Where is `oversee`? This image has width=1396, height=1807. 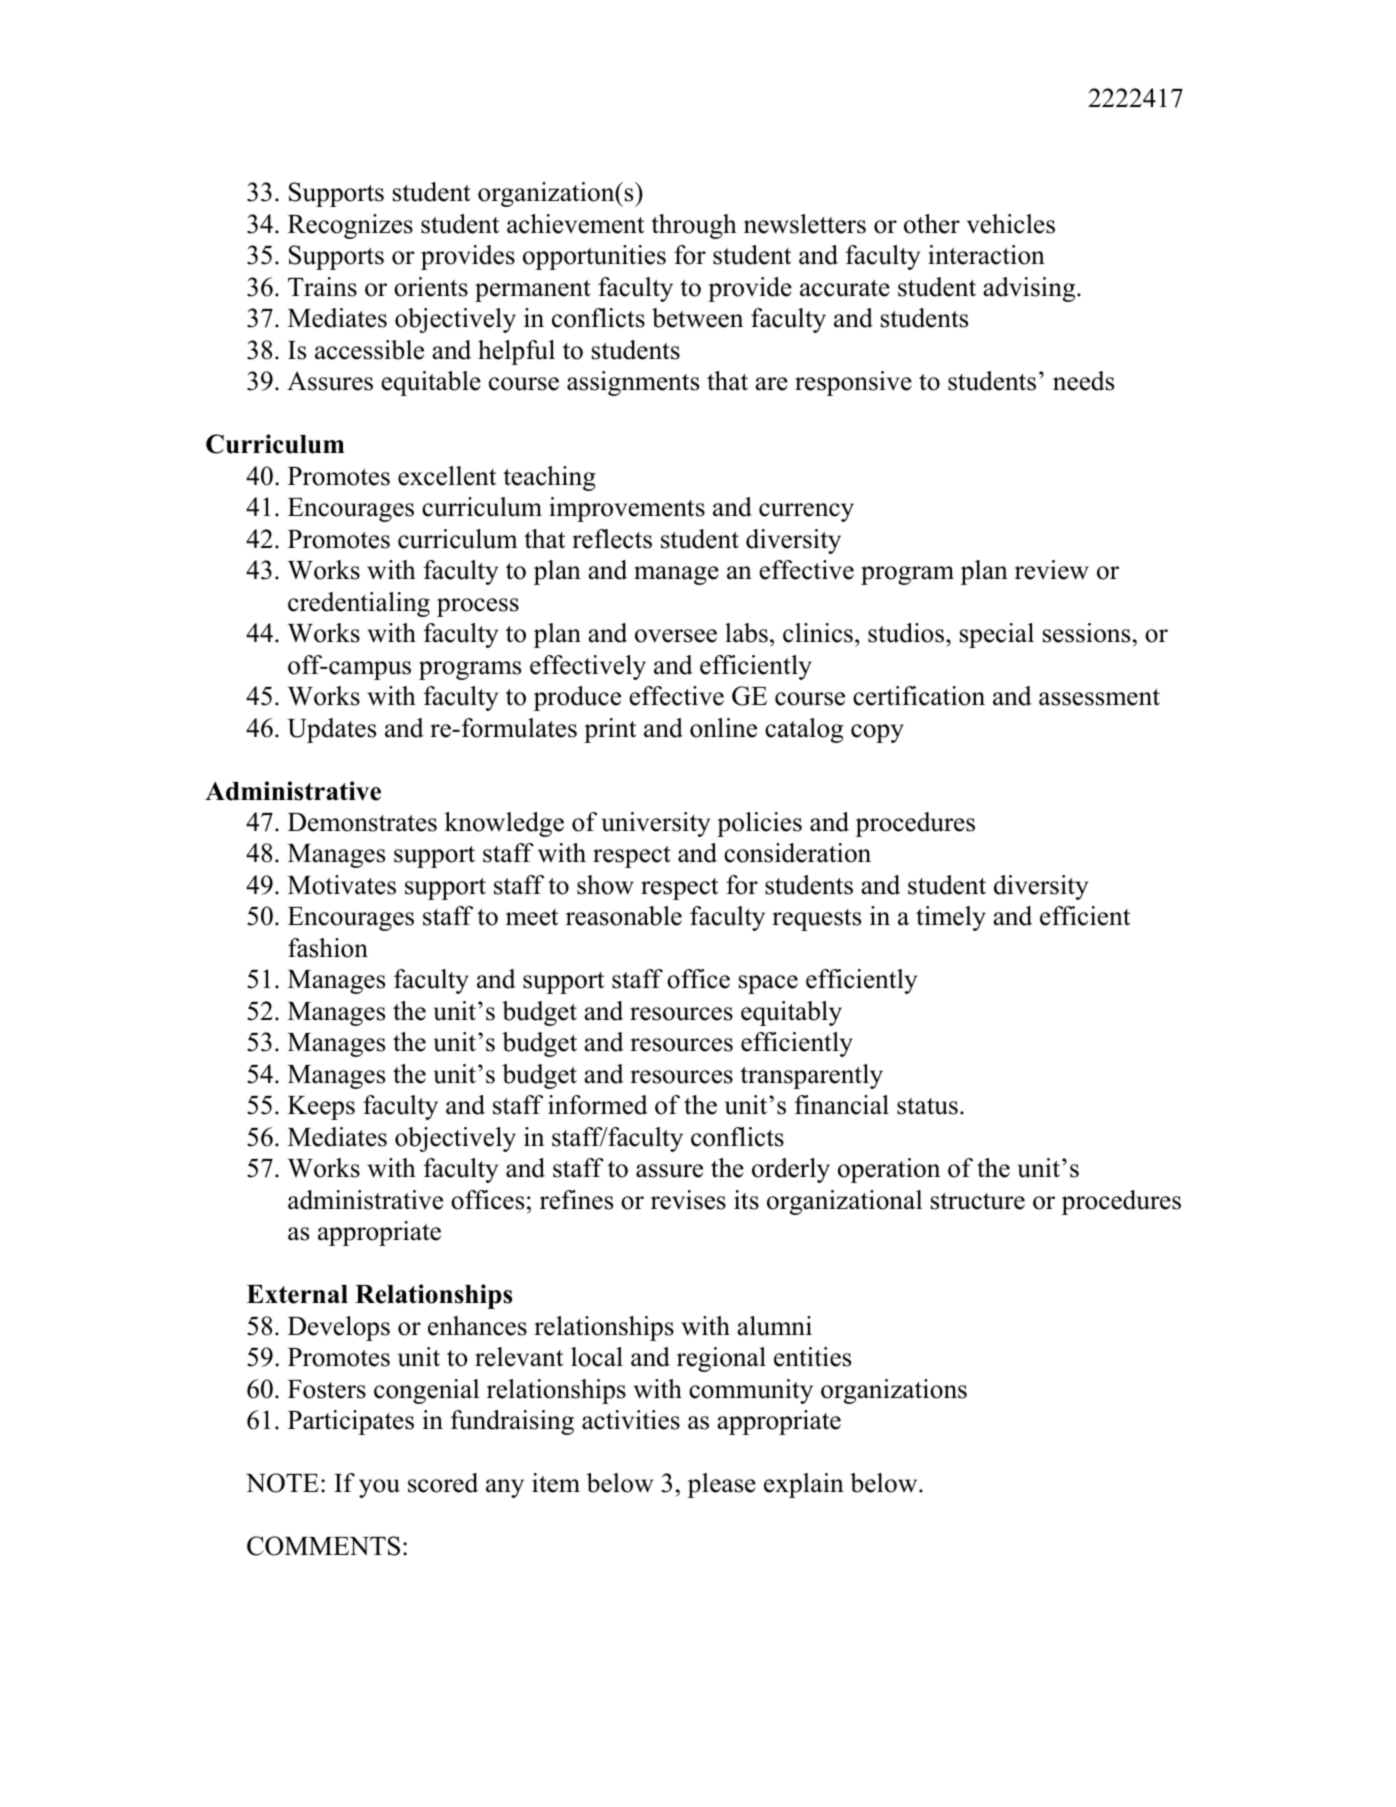
oversee is located at coordinates (676, 636).
